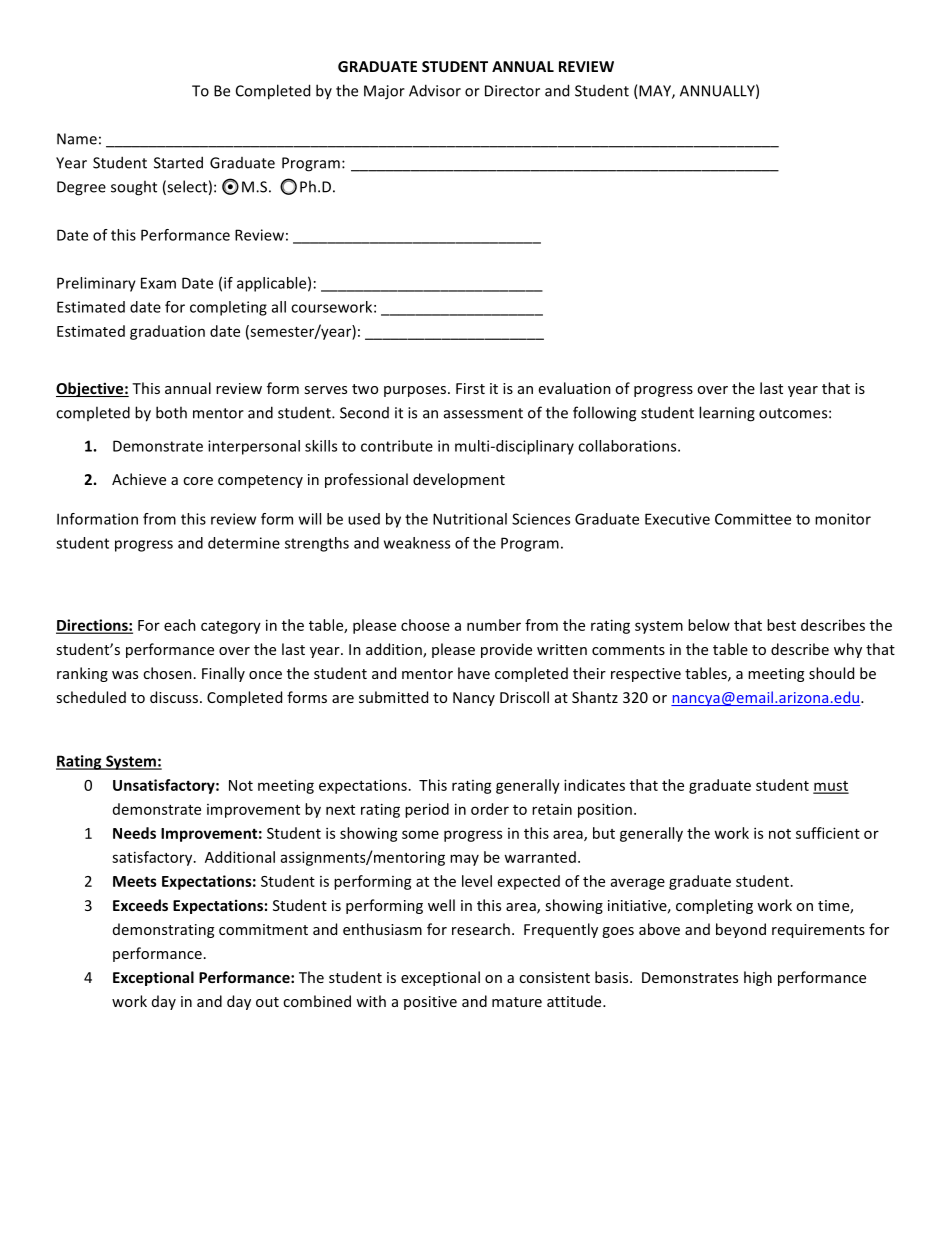 The width and height of the screenshot is (952, 1233). What do you see at coordinates (417, 543) in the screenshot?
I see `weakness` at bounding box center [417, 543].
